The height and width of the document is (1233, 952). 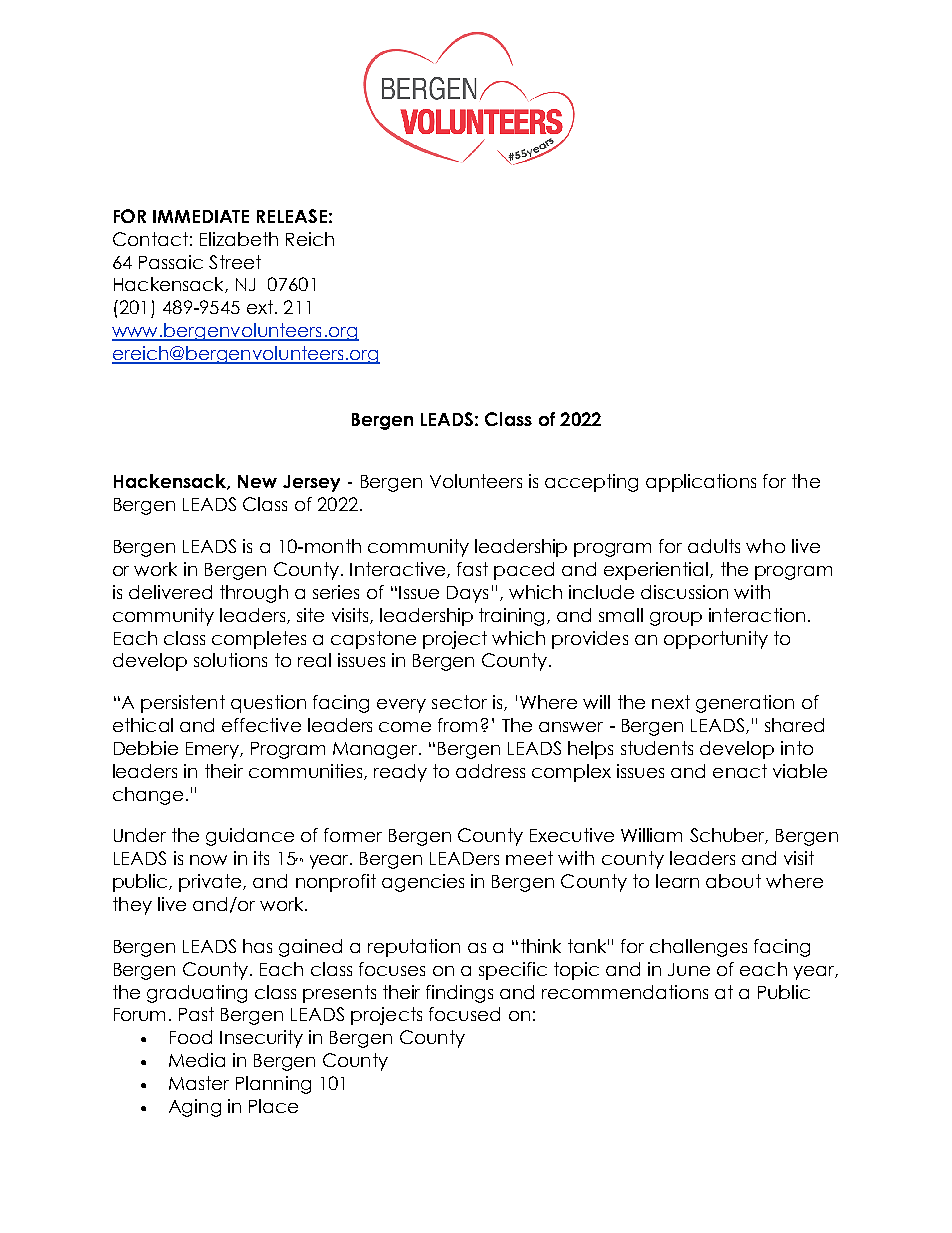 What do you see at coordinates (199, 1083) in the document?
I see `Master` at bounding box center [199, 1083].
